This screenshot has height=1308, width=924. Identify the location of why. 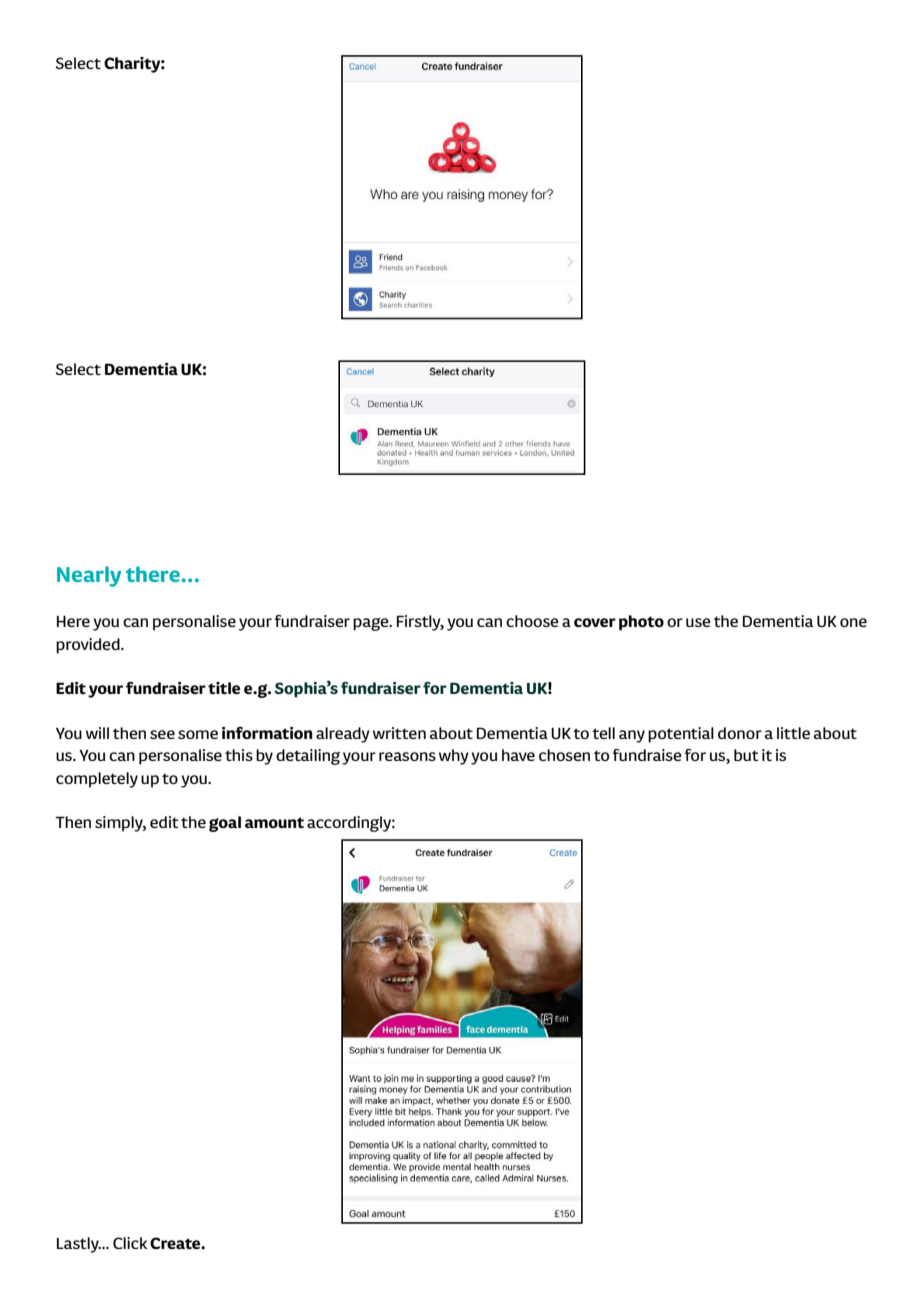
(454, 757).
